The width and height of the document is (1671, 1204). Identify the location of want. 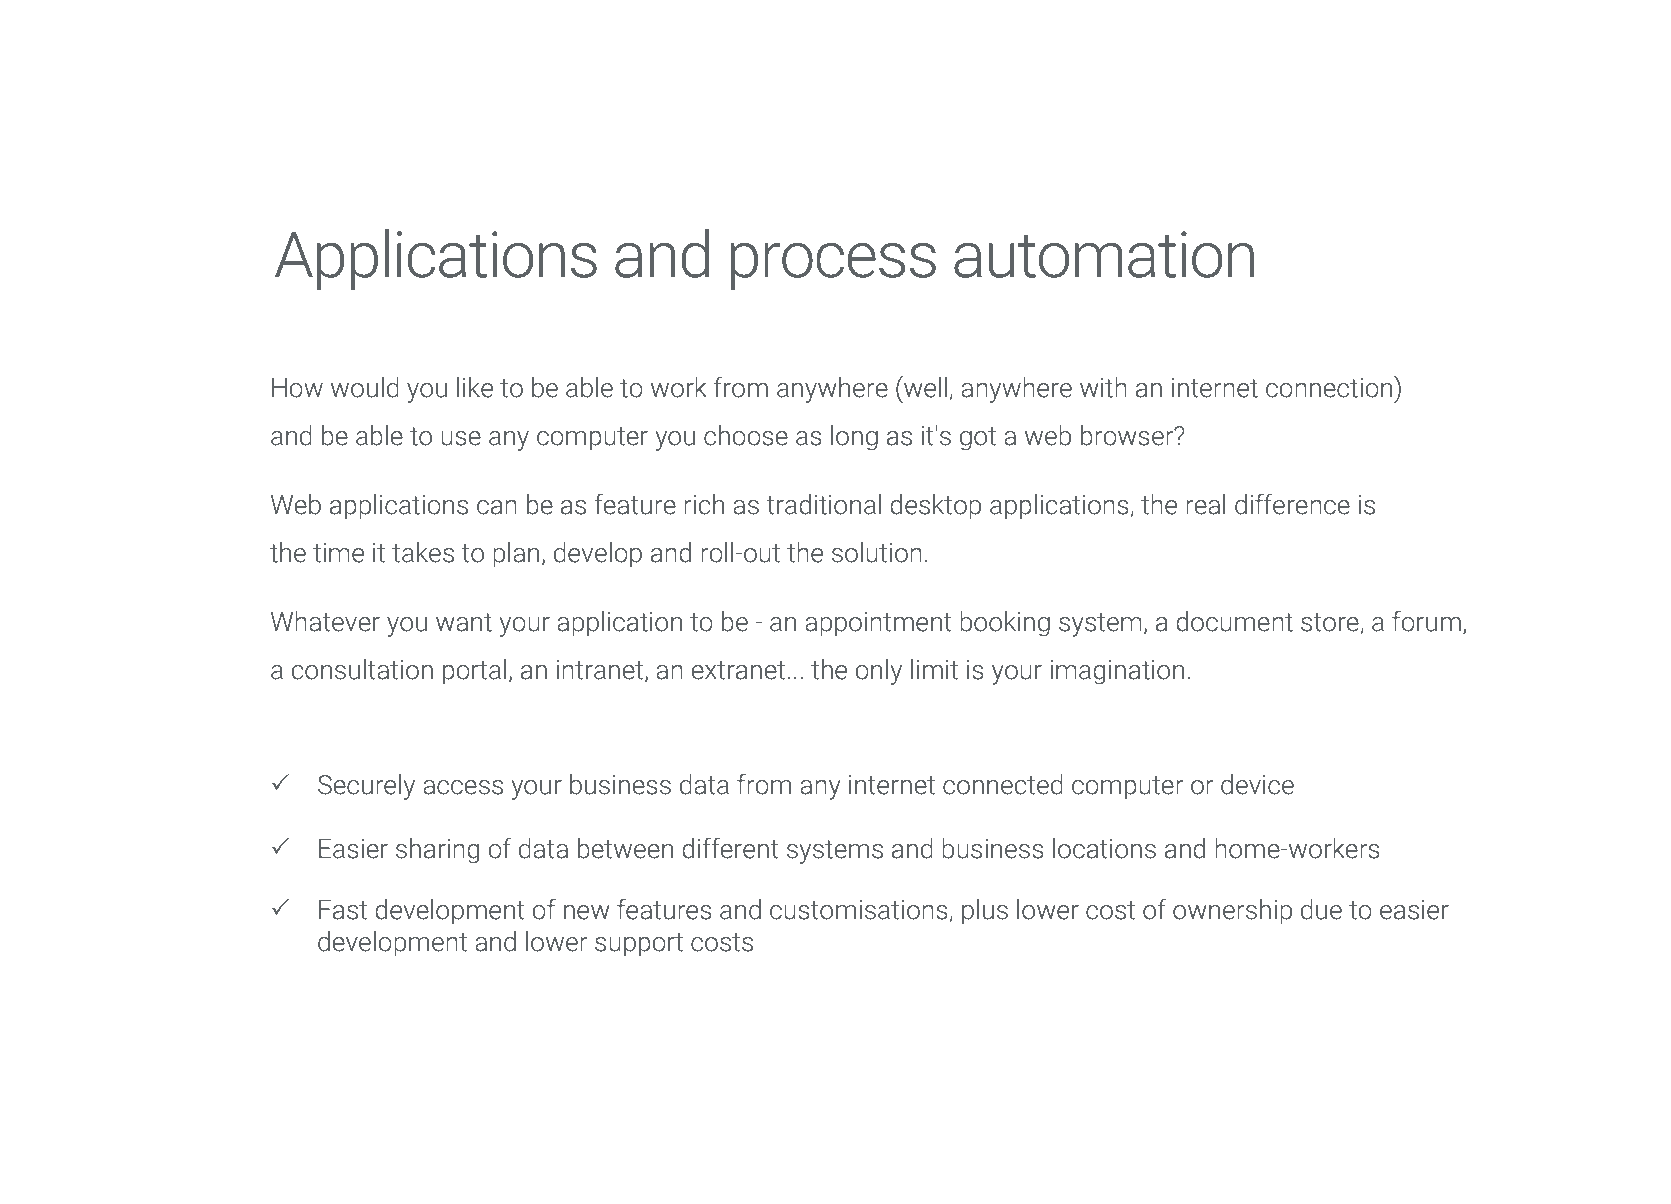
(464, 622).
